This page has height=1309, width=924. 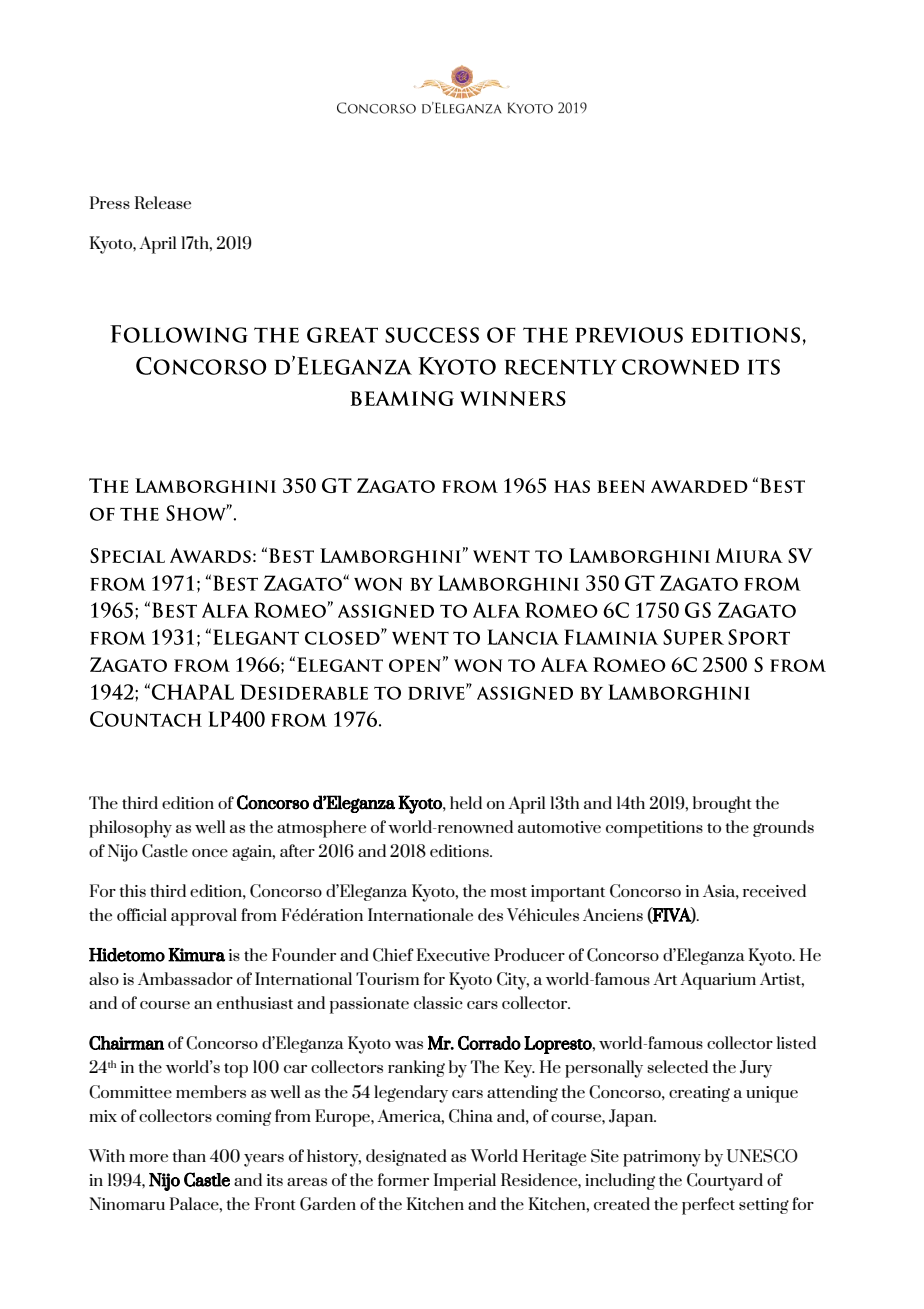 I want to click on competitions, so click(x=654, y=829).
